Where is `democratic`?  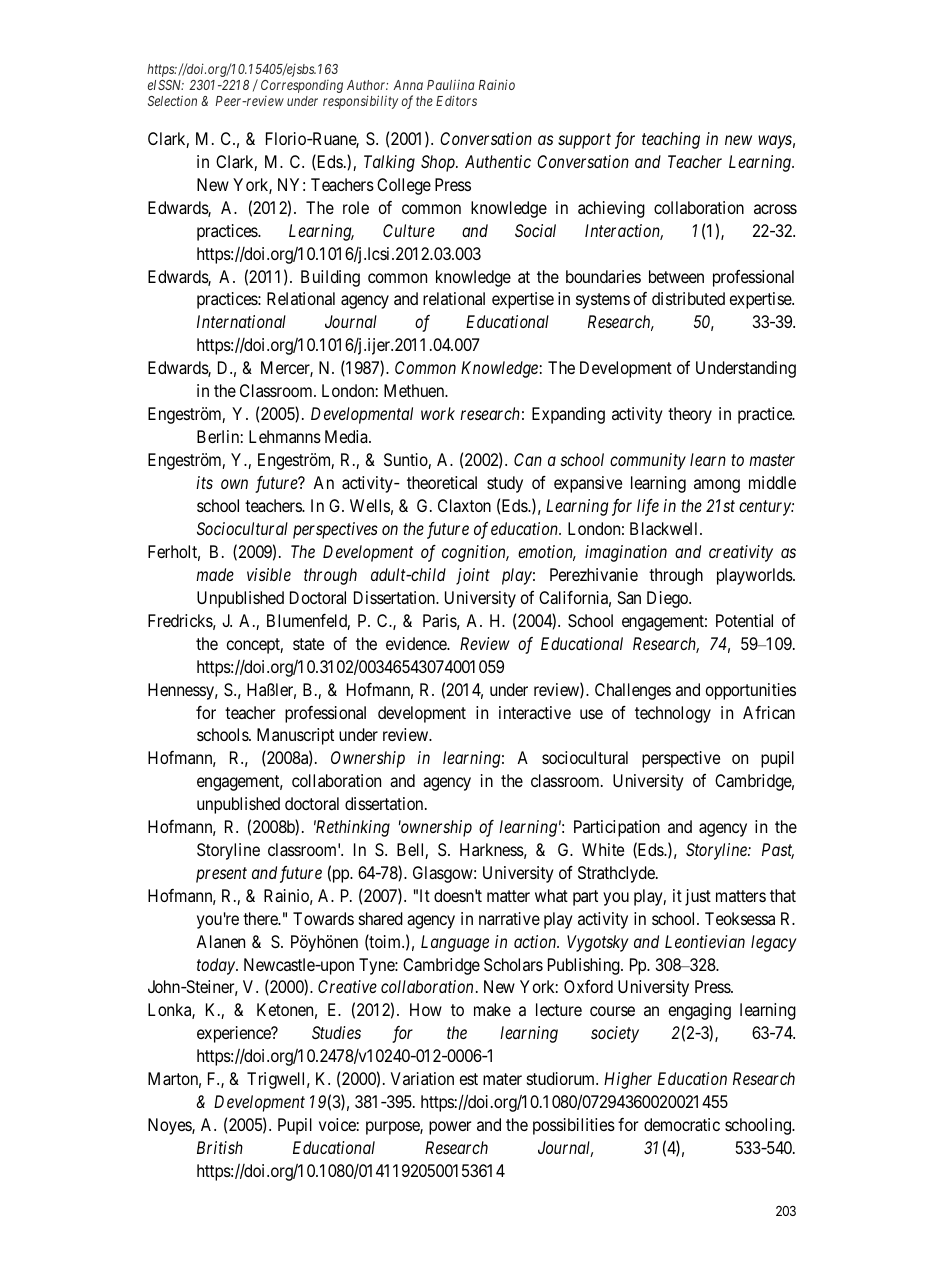
democratic is located at coordinates (682, 1124).
